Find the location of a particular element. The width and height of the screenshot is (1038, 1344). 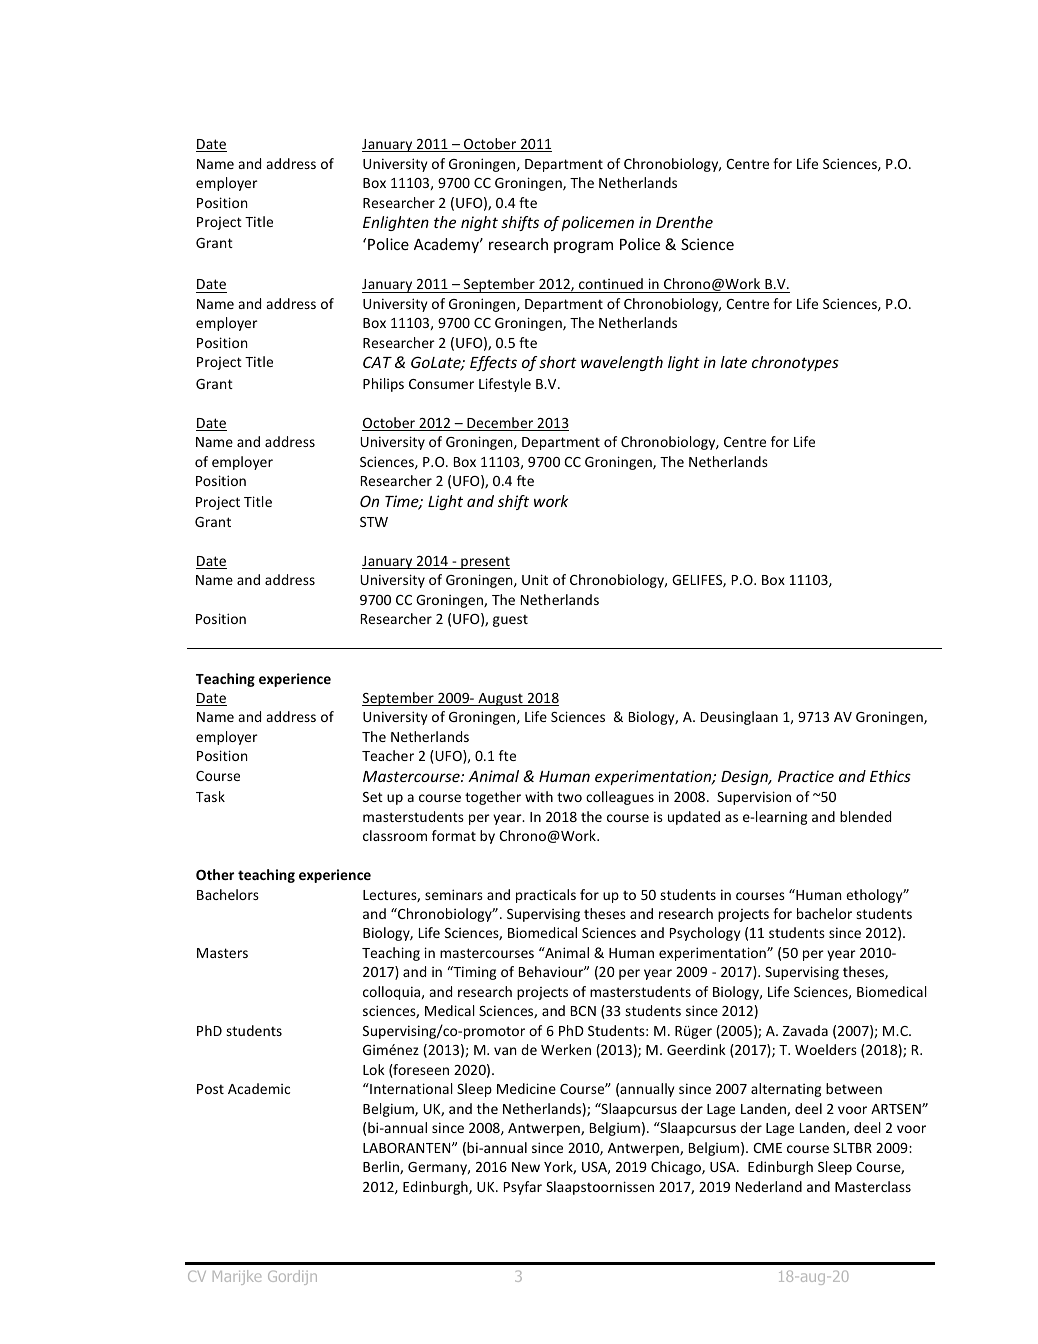

guest is located at coordinates (510, 620).
